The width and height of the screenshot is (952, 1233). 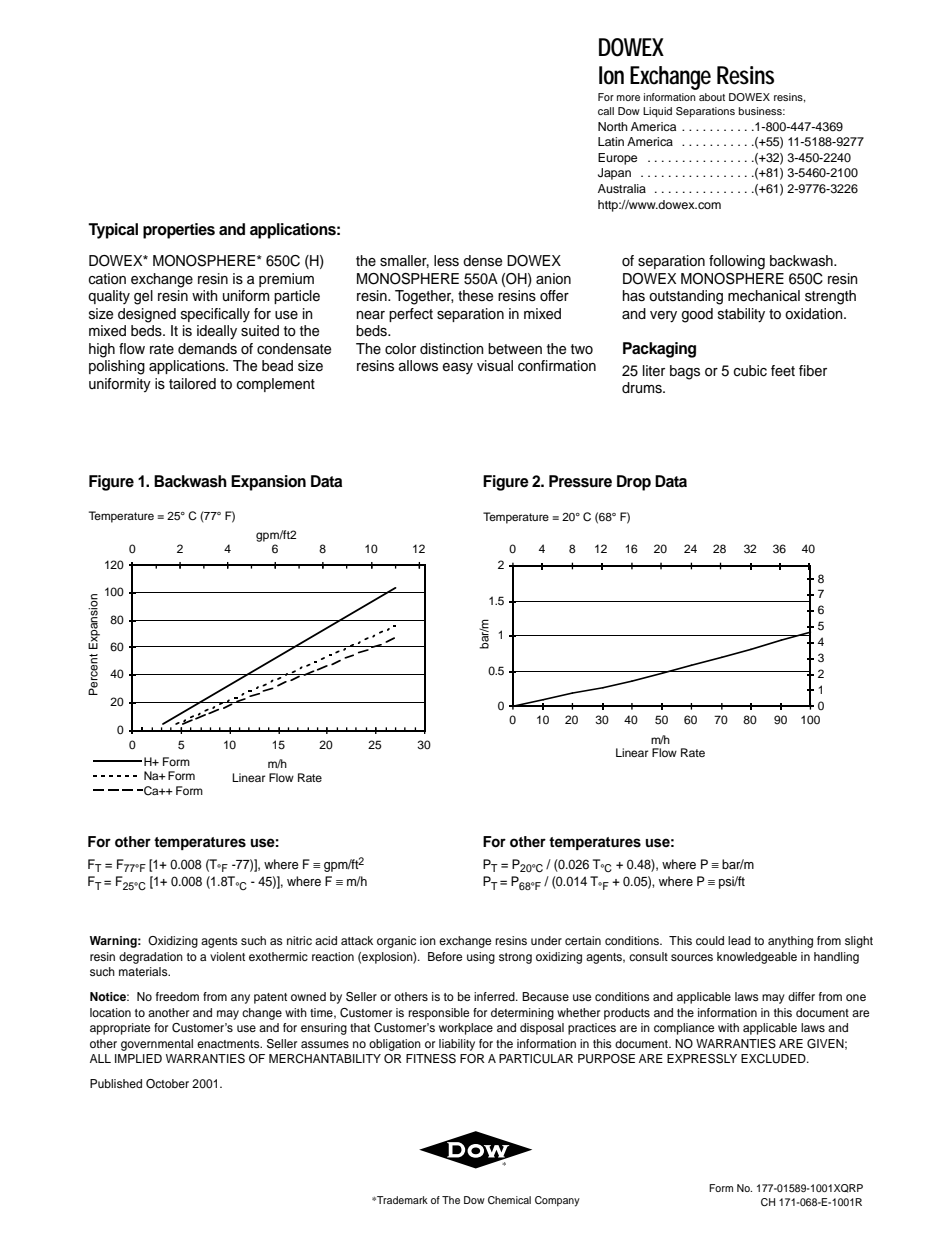 What do you see at coordinates (452, 349) in the screenshot?
I see `distinction` at bounding box center [452, 349].
